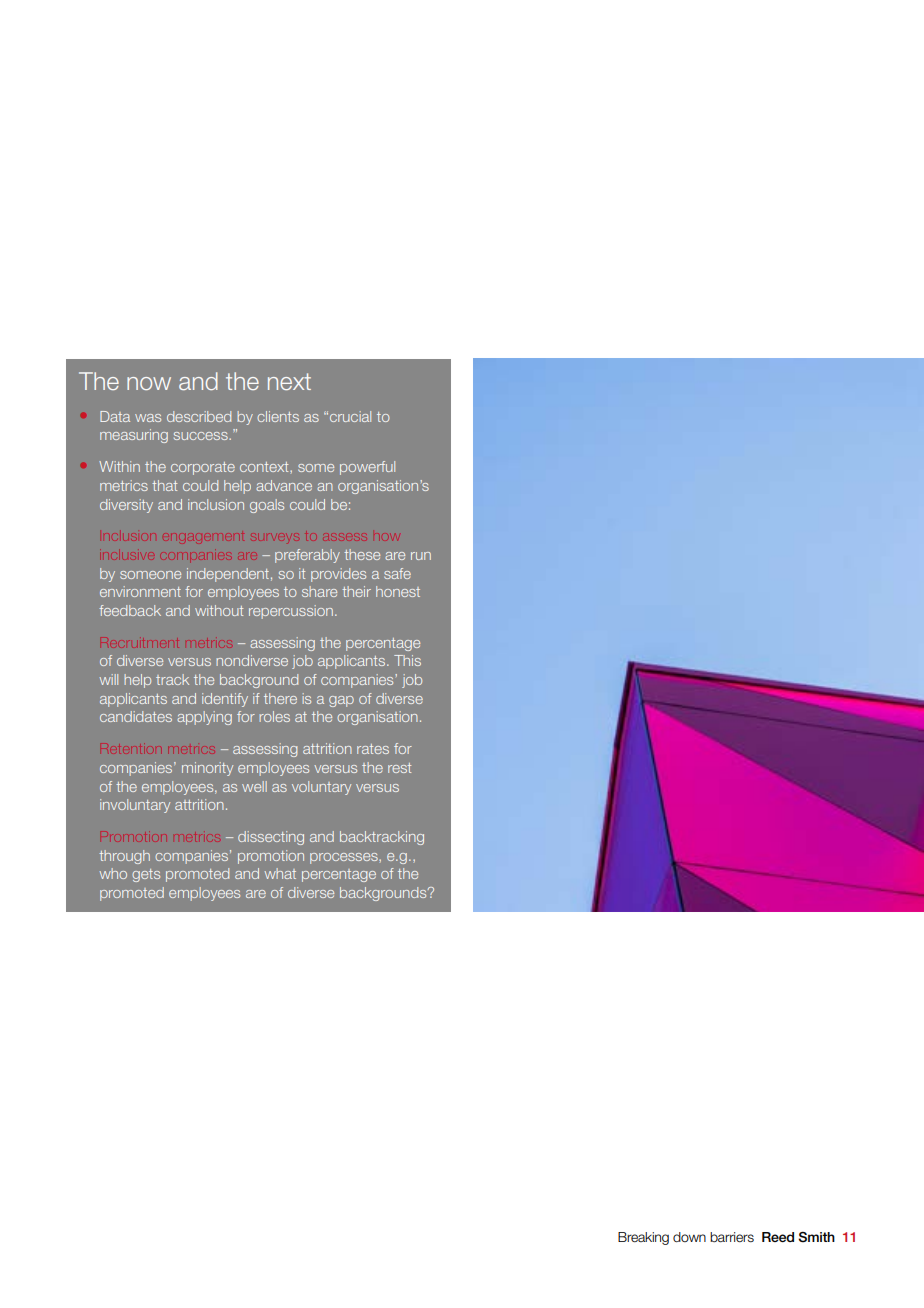 The height and width of the page is (1308, 924). What do you see at coordinates (643, 1238) in the page?
I see `Breaking` at bounding box center [643, 1238].
